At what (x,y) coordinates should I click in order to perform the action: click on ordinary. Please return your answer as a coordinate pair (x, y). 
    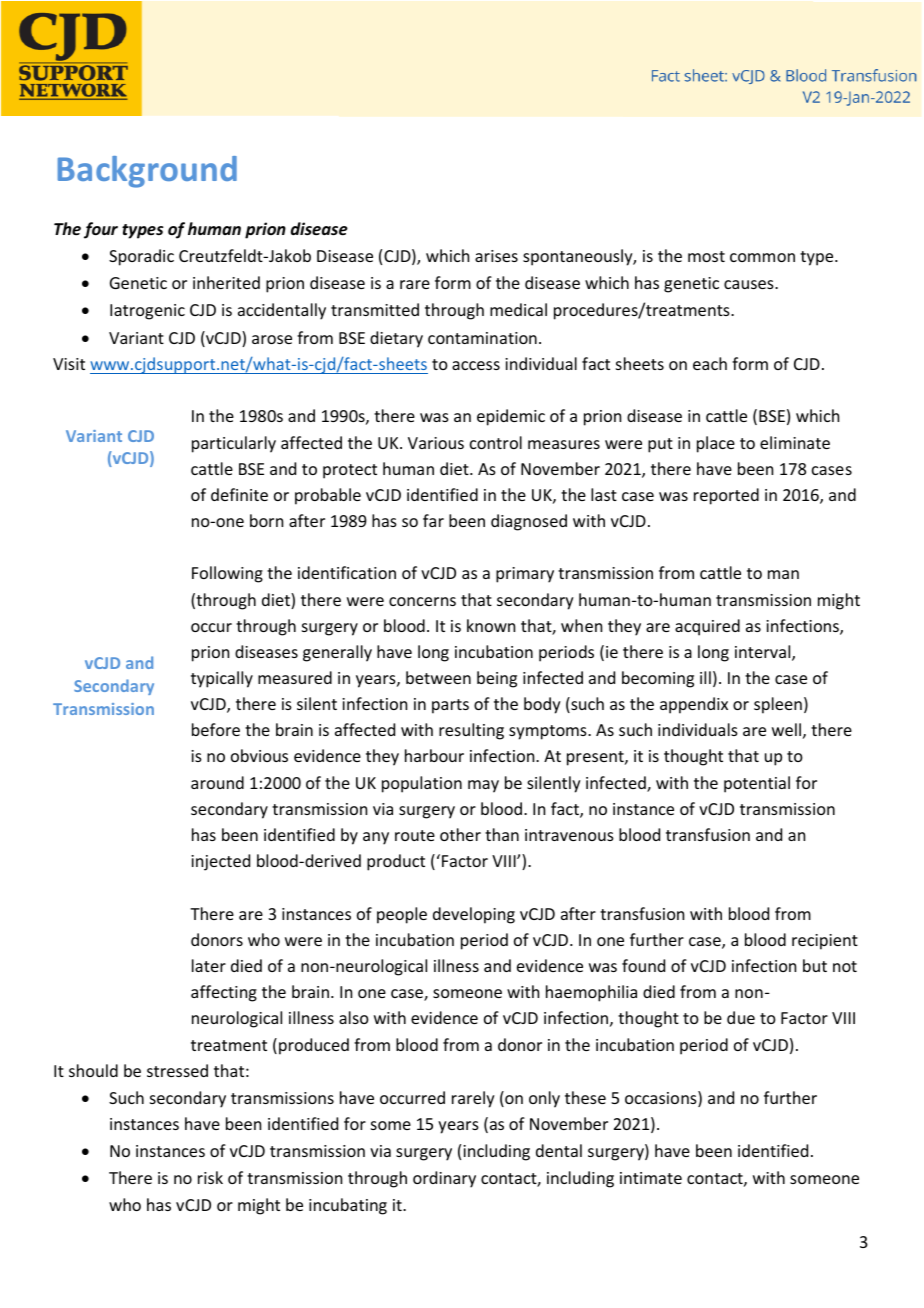
    Looking at the image, I should click on (444, 1179).
